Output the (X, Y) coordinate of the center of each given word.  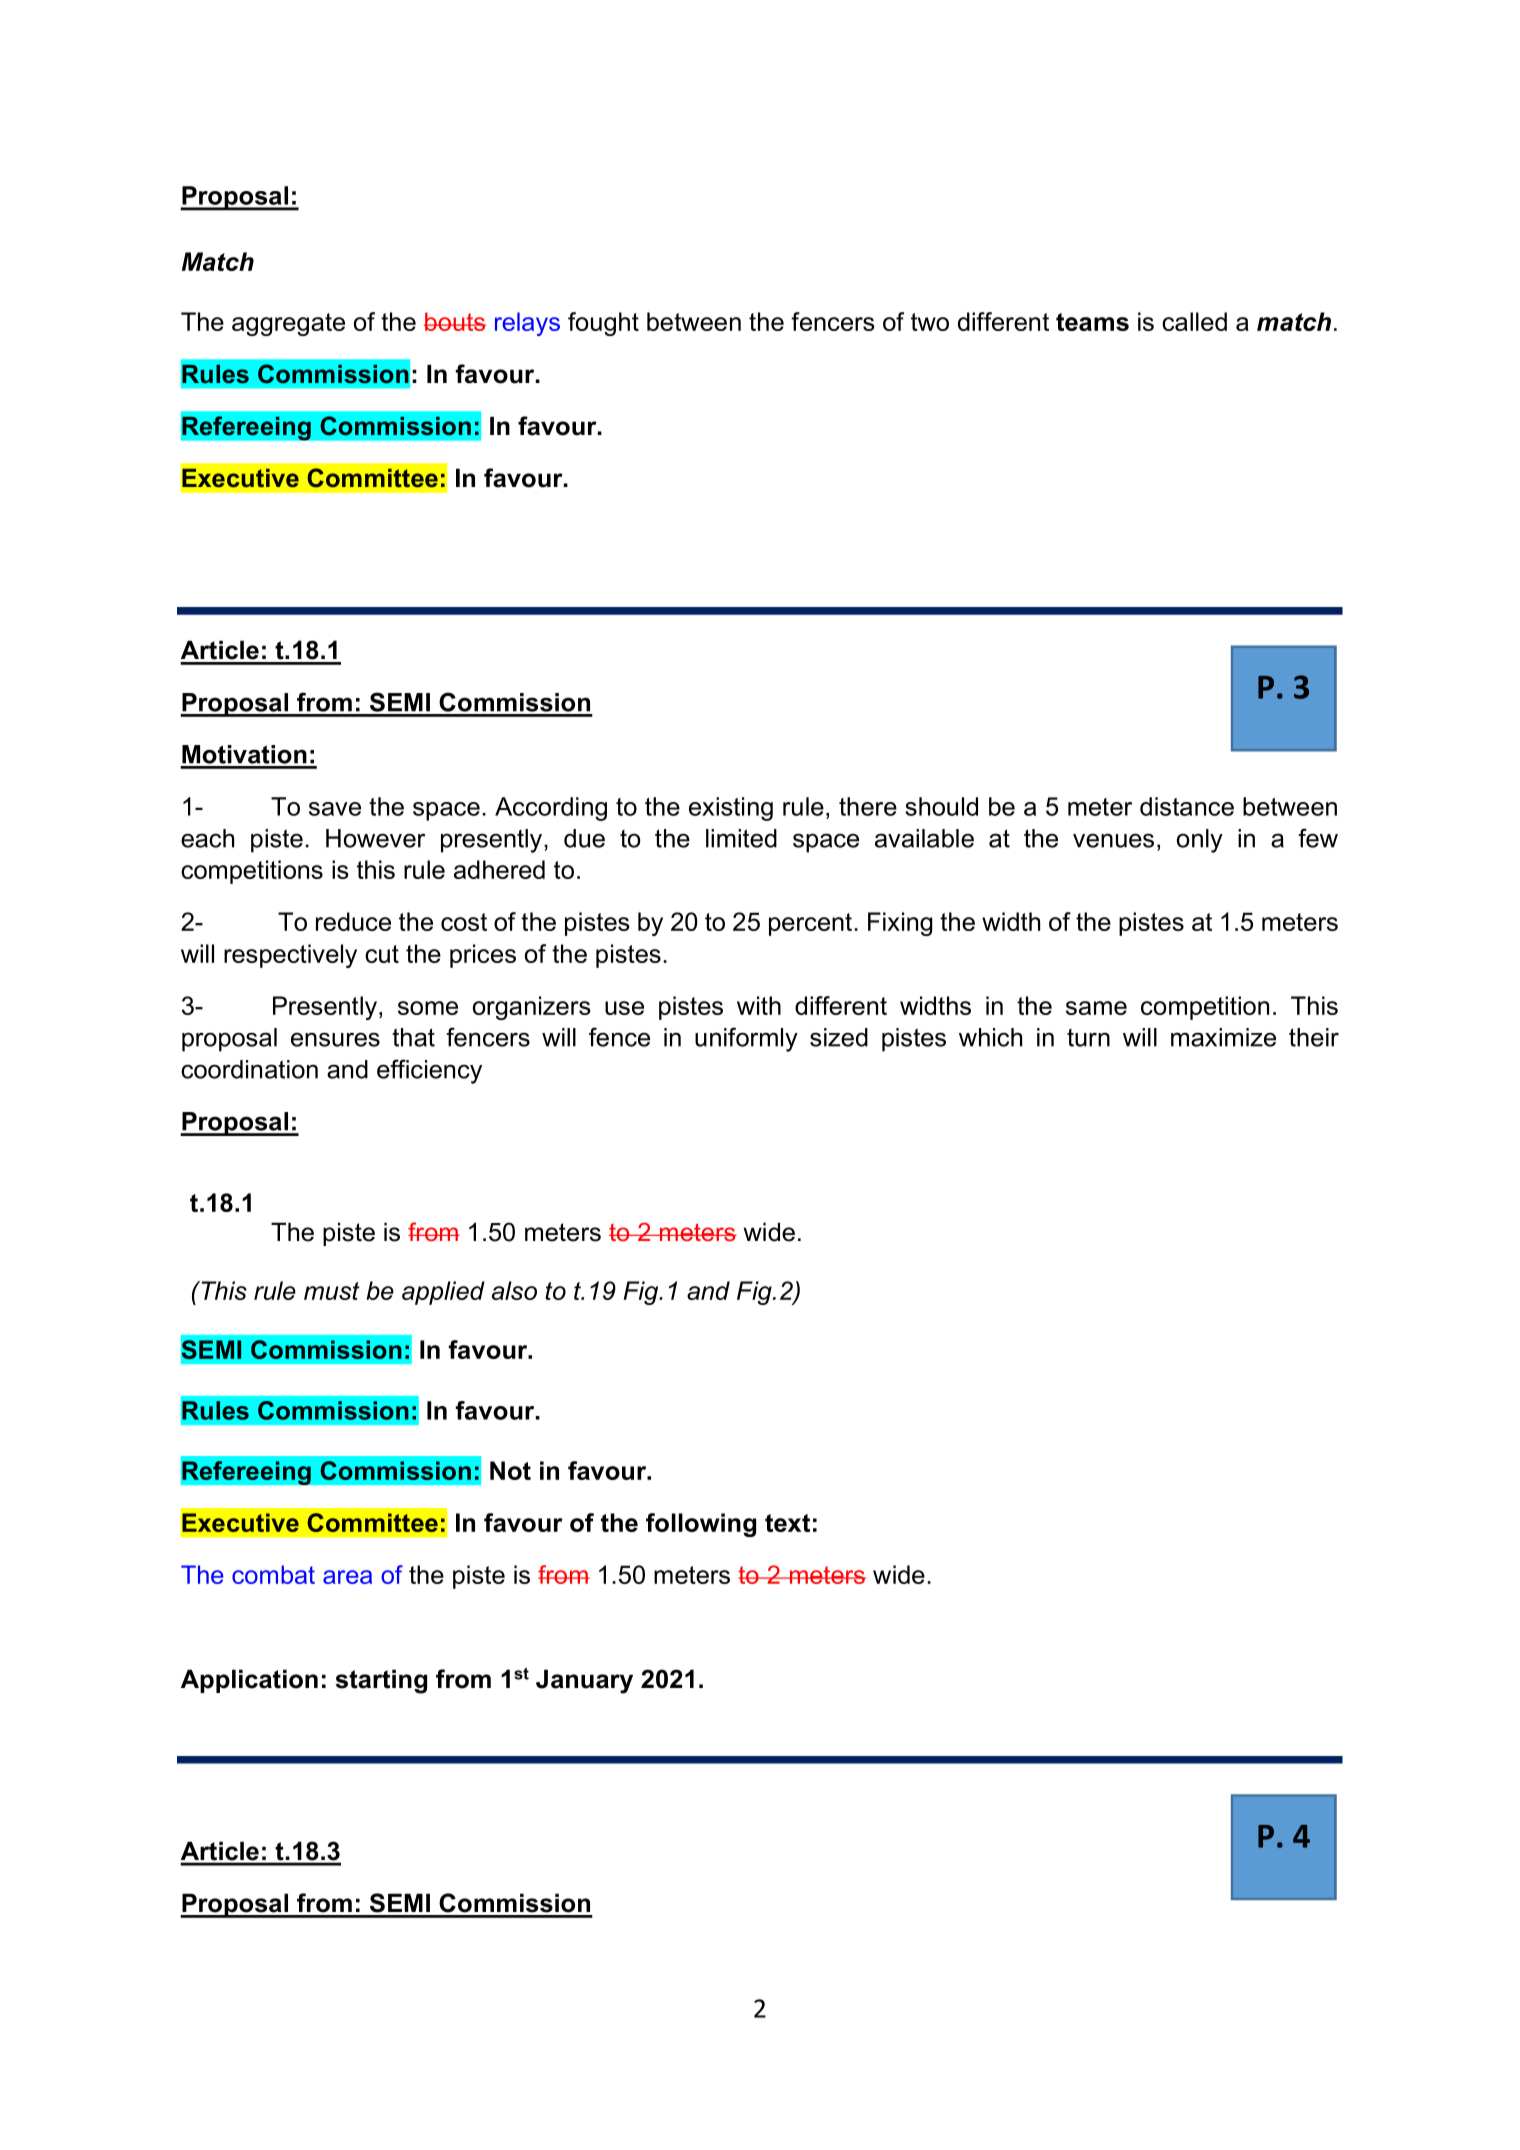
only (1200, 841)
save (335, 809)
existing (731, 809)
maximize (1223, 1037)
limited (741, 838)
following (701, 1525)
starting (381, 1681)
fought (603, 324)
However (375, 838)
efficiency (429, 1071)
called (1194, 321)
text (787, 1523)
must (332, 1291)
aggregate (288, 324)
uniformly (746, 1039)
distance (1187, 806)
